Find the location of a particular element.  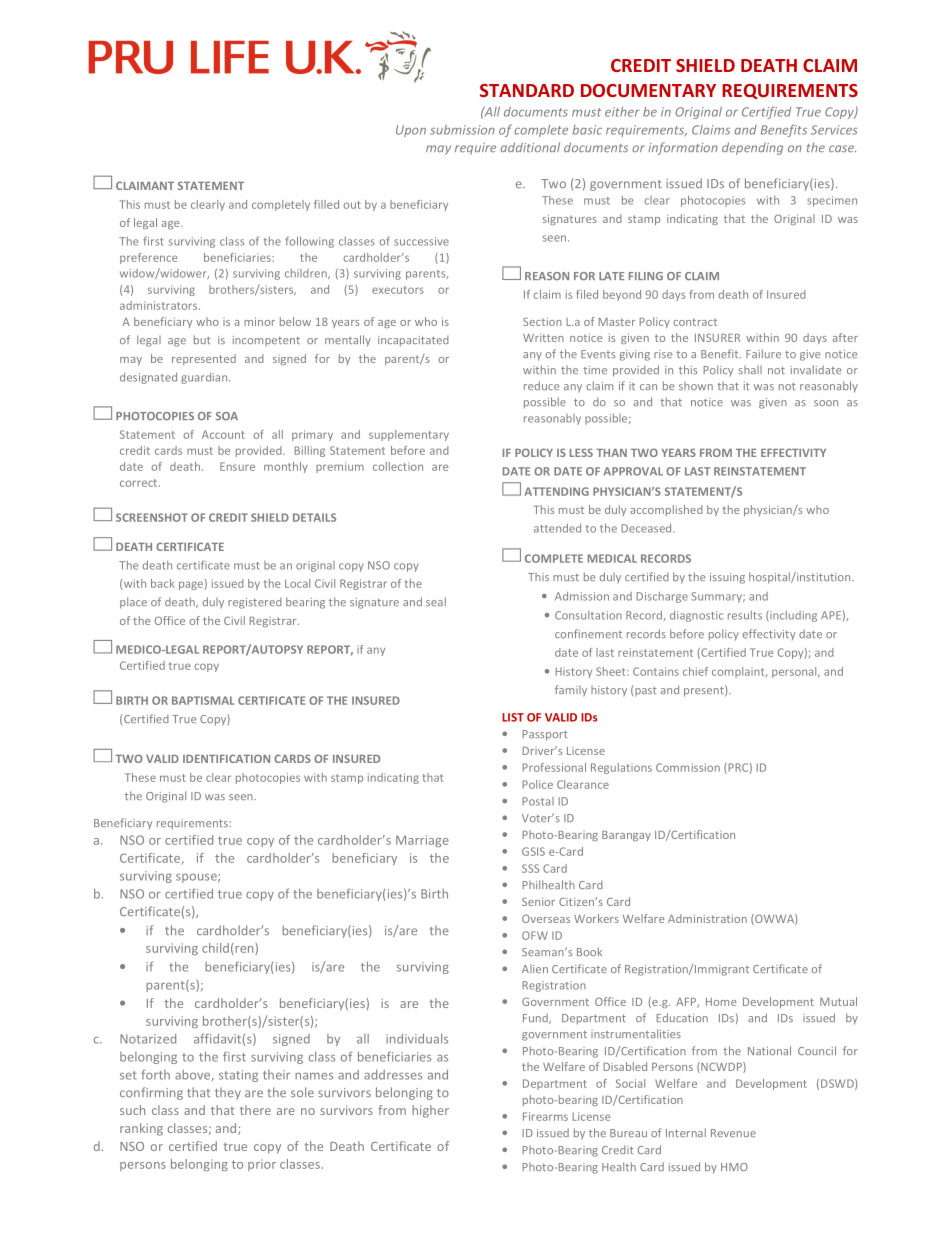

filled is located at coordinates (326, 204).
